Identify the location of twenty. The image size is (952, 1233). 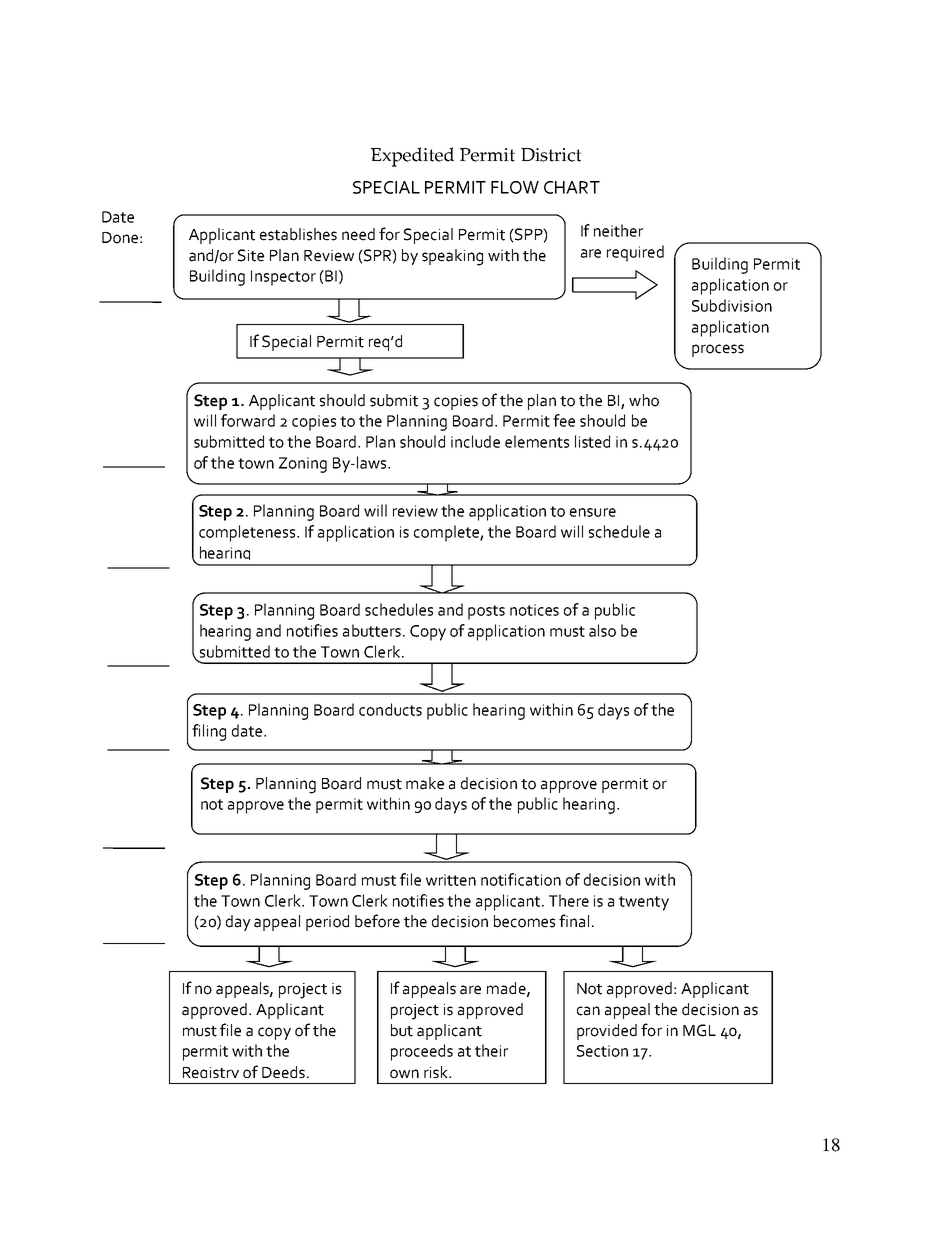
(644, 903).
